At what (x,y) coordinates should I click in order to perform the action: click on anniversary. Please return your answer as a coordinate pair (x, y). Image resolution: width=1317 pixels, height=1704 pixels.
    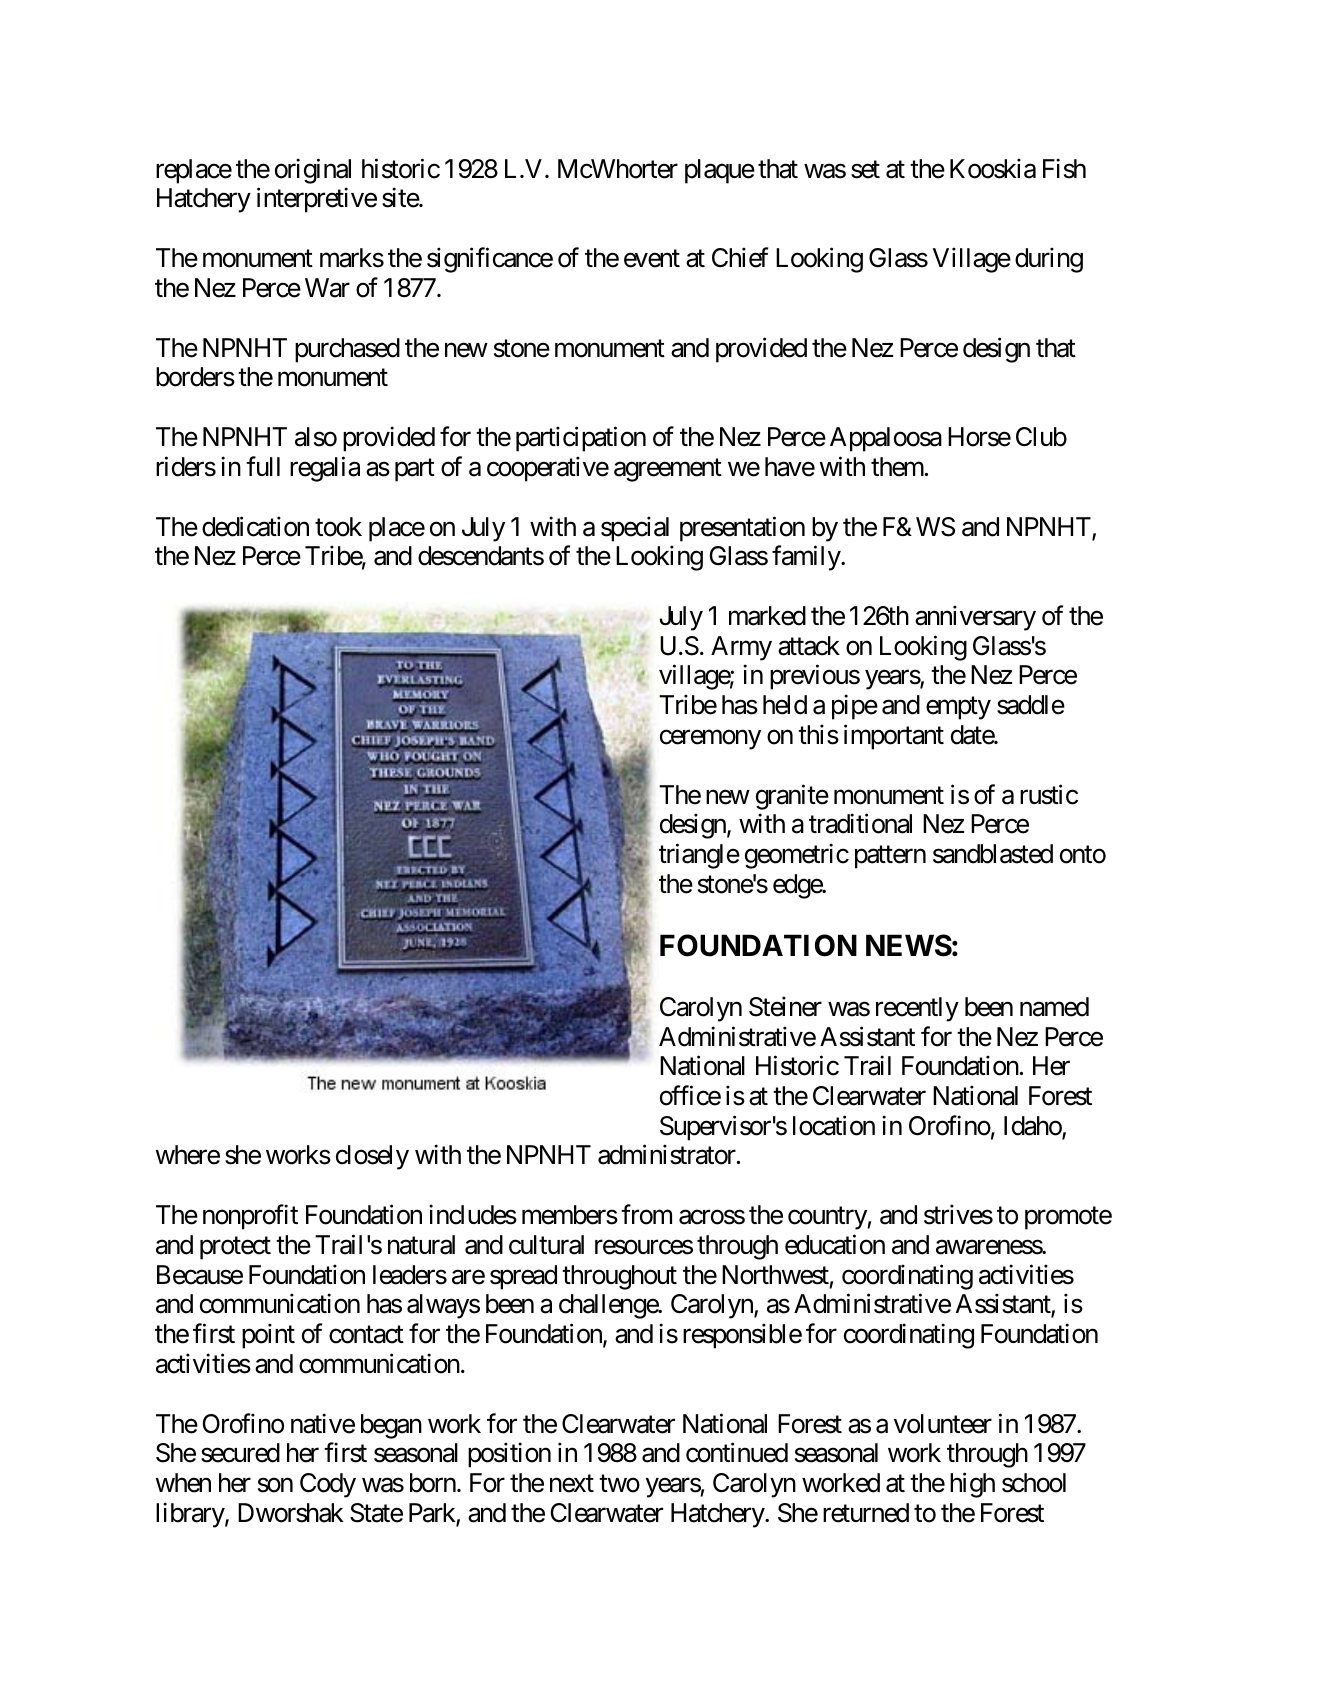
    Looking at the image, I should click on (975, 618).
